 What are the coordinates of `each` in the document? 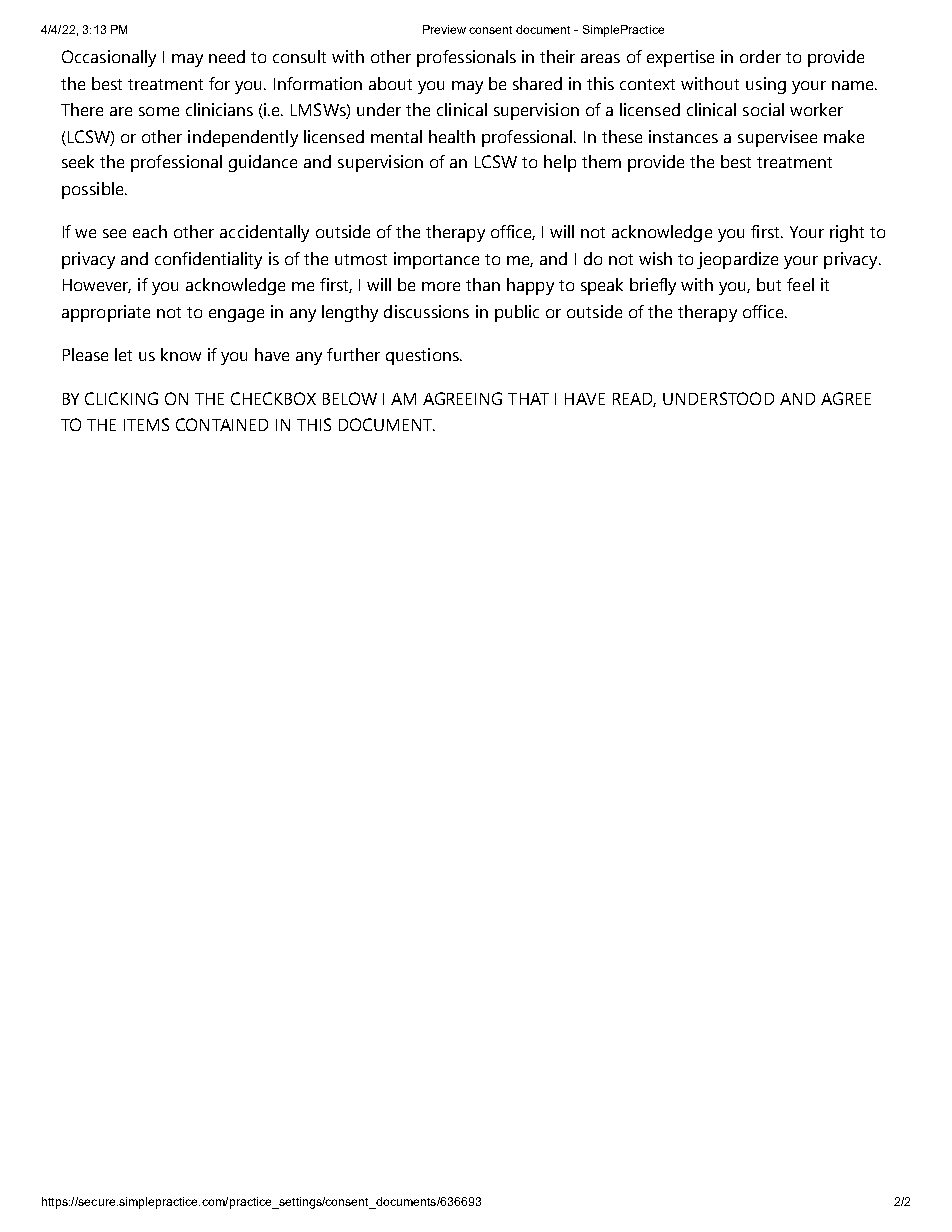 It's located at (150, 231).
